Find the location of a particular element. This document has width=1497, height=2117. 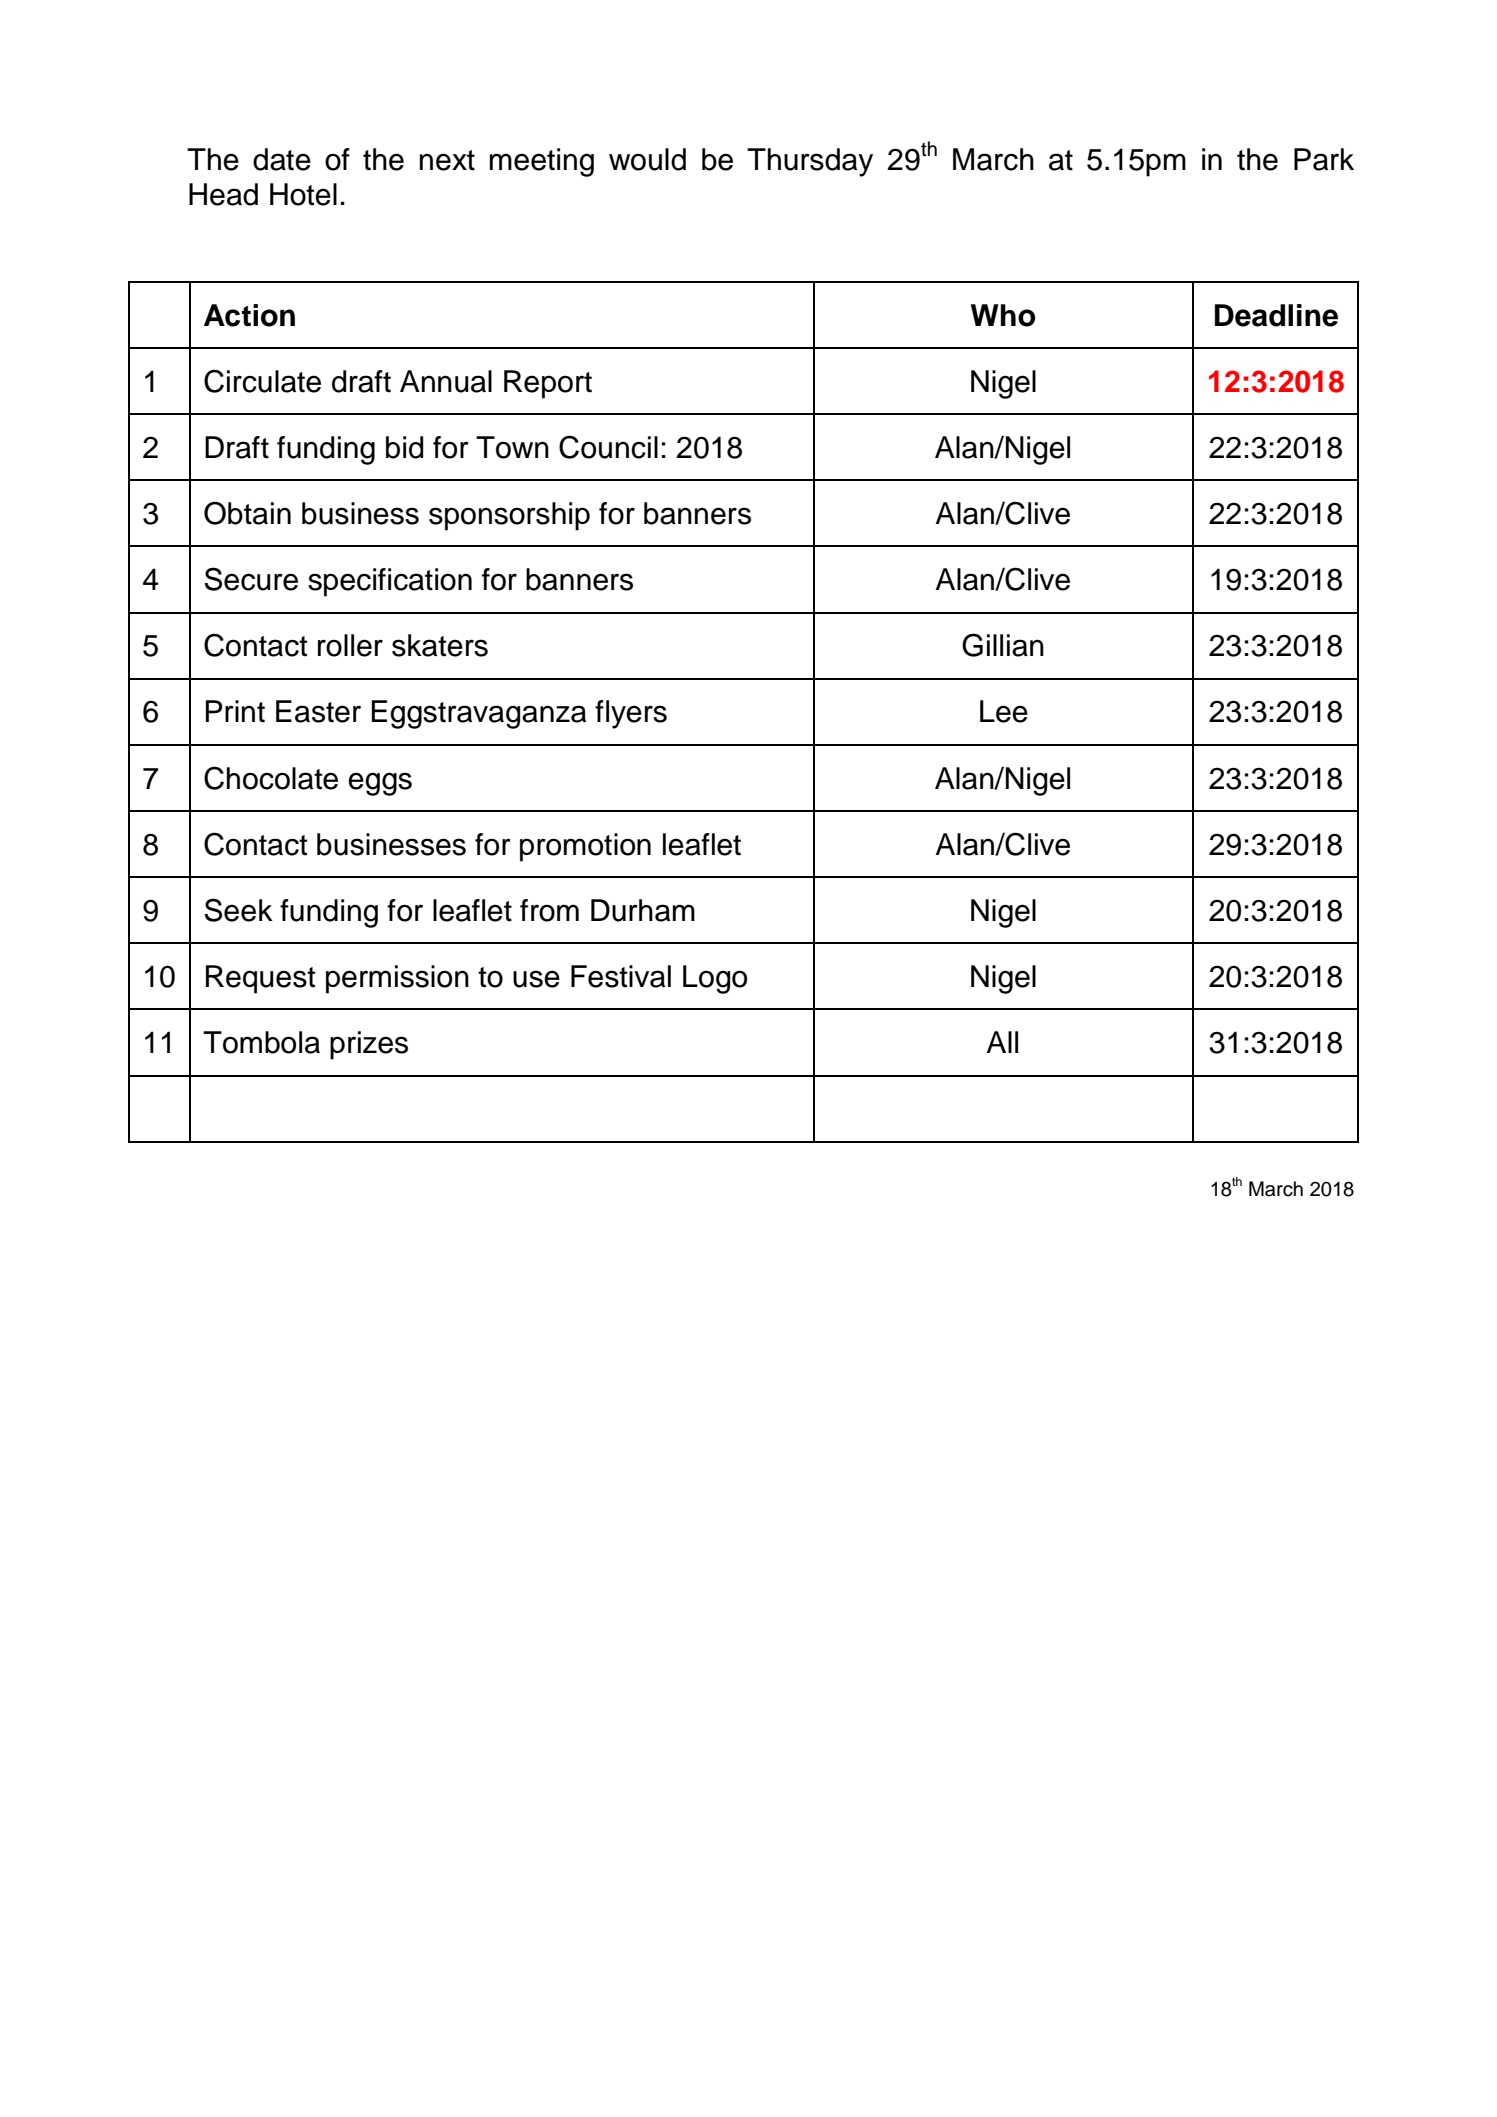

prizes is located at coordinates (369, 1045).
